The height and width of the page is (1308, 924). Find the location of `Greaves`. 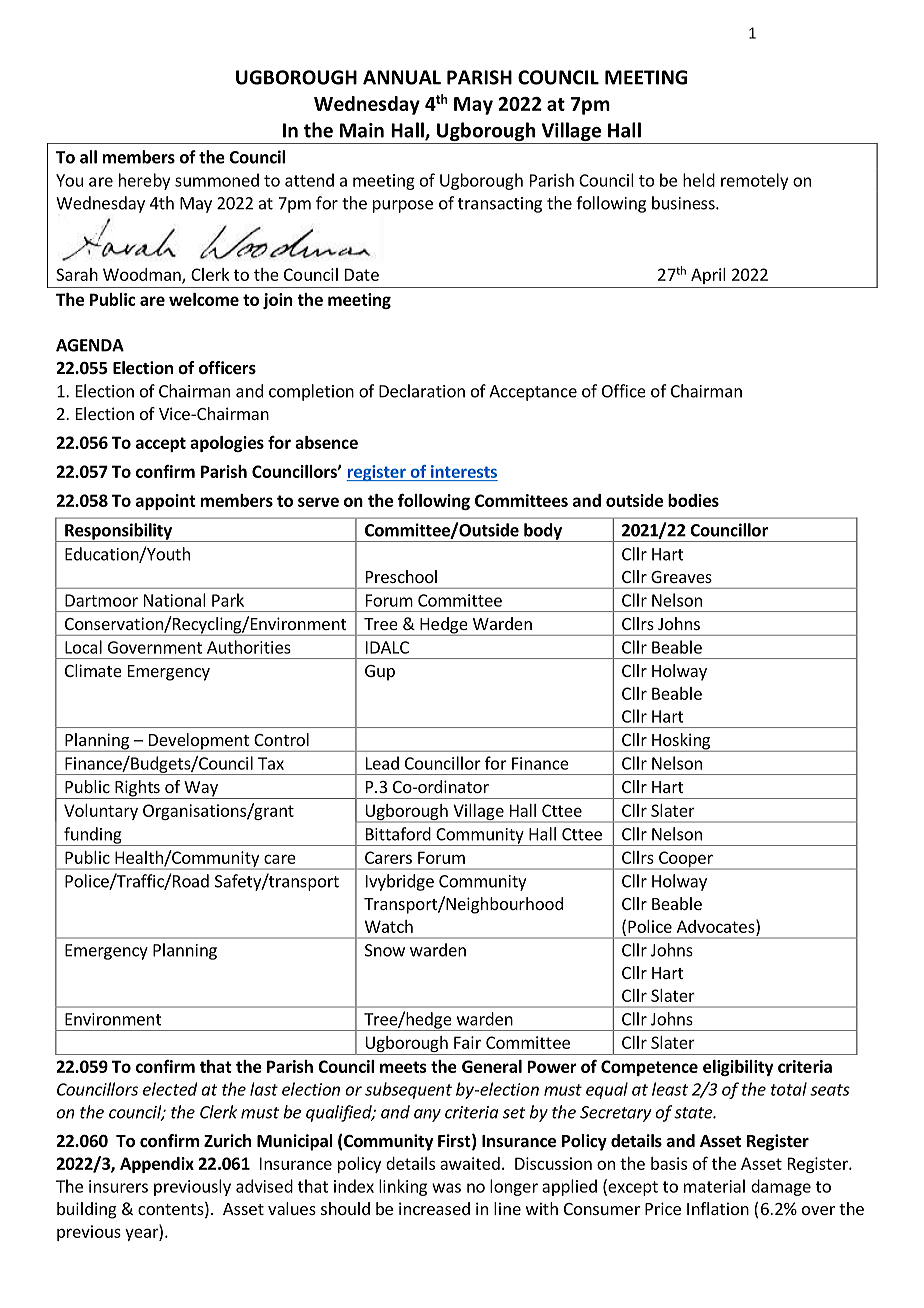

Greaves is located at coordinates (681, 577).
